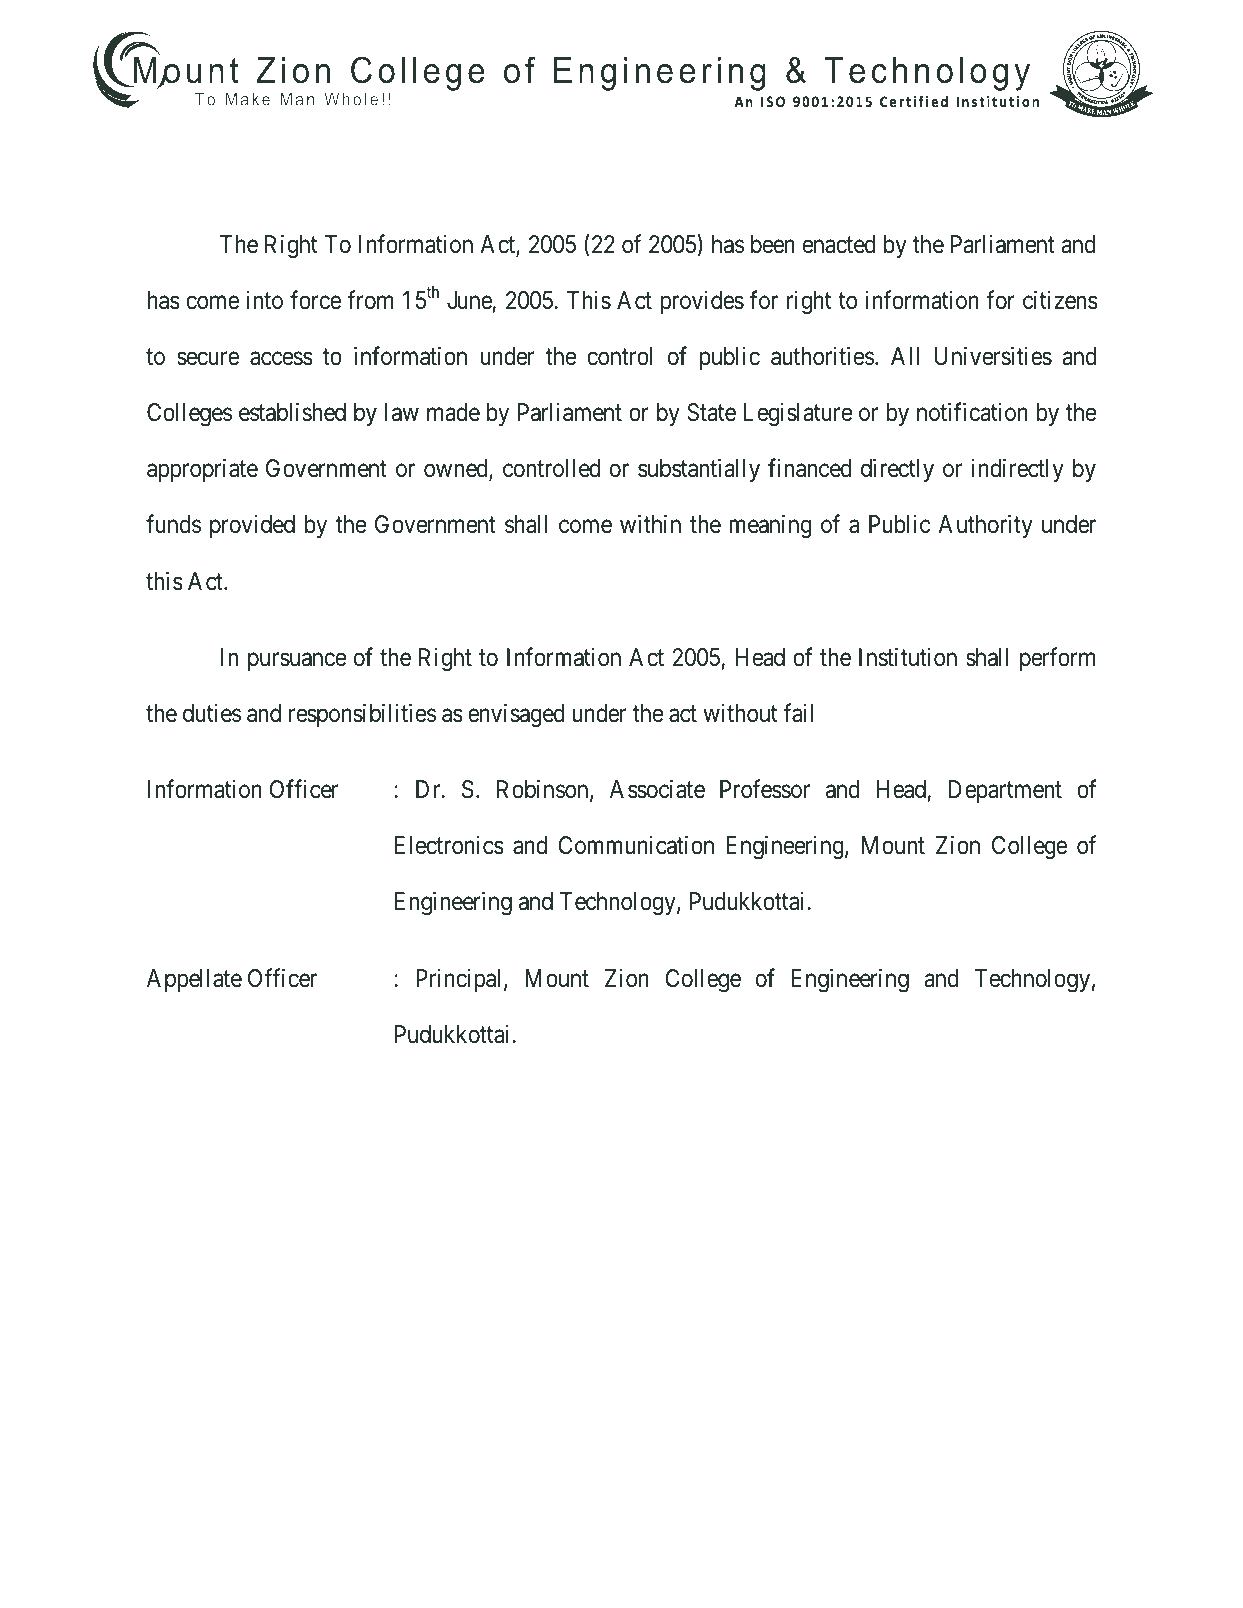  Describe the element at coordinates (1005, 791) in the image. I see `Department` at that location.
